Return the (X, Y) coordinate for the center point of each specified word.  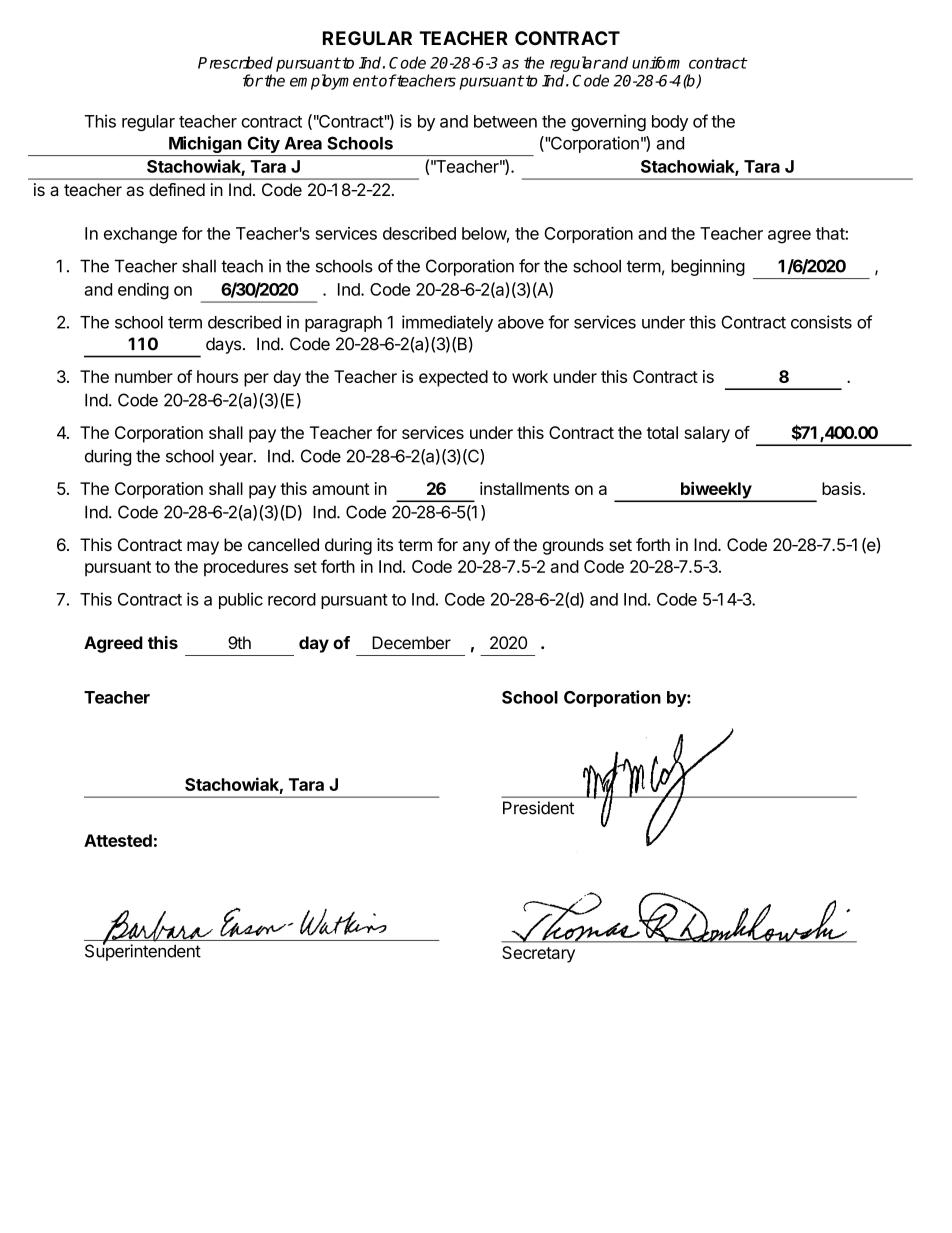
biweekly (715, 491)
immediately (447, 323)
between (505, 121)
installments (524, 488)
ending (143, 291)
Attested (118, 840)
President (538, 808)
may (203, 548)
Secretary (538, 954)
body (670, 123)
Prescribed (235, 62)
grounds (573, 546)
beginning (708, 267)
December (411, 642)
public (241, 600)
